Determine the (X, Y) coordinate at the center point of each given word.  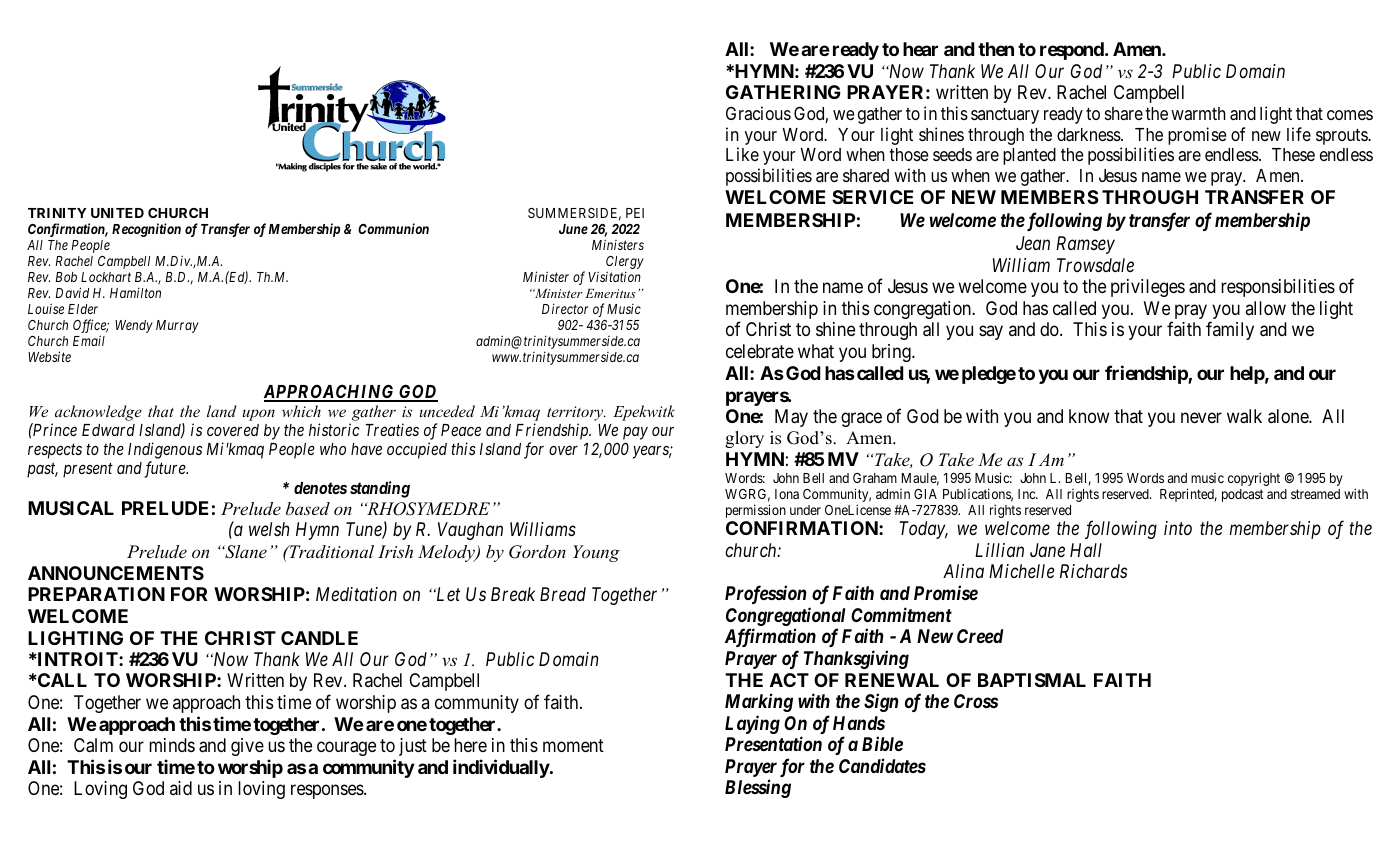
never (1201, 417)
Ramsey (1085, 245)
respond (1073, 51)
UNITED (117, 213)
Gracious (758, 113)
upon (259, 415)
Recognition (146, 230)
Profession (765, 594)
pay (635, 433)
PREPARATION (96, 594)
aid (181, 788)
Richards (1093, 571)
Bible (882, 743)
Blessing (758, 788)
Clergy (625, 262)
